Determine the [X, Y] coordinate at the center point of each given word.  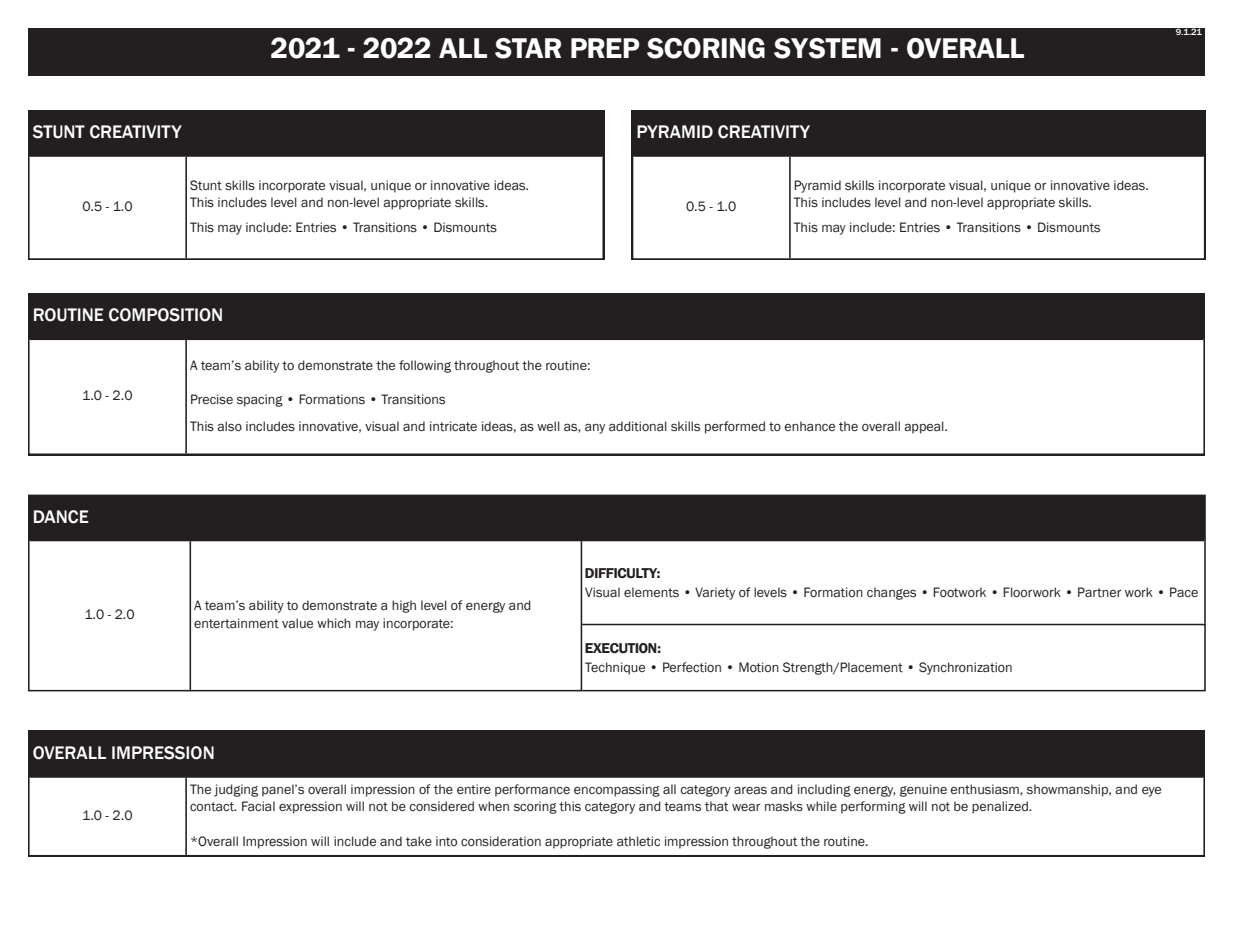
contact [213, 807]
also [229, 426]
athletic [638, 841]
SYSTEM [827, 48]
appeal [925, 427]
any [595, 428]
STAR [528, 48]
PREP [605, 48]
